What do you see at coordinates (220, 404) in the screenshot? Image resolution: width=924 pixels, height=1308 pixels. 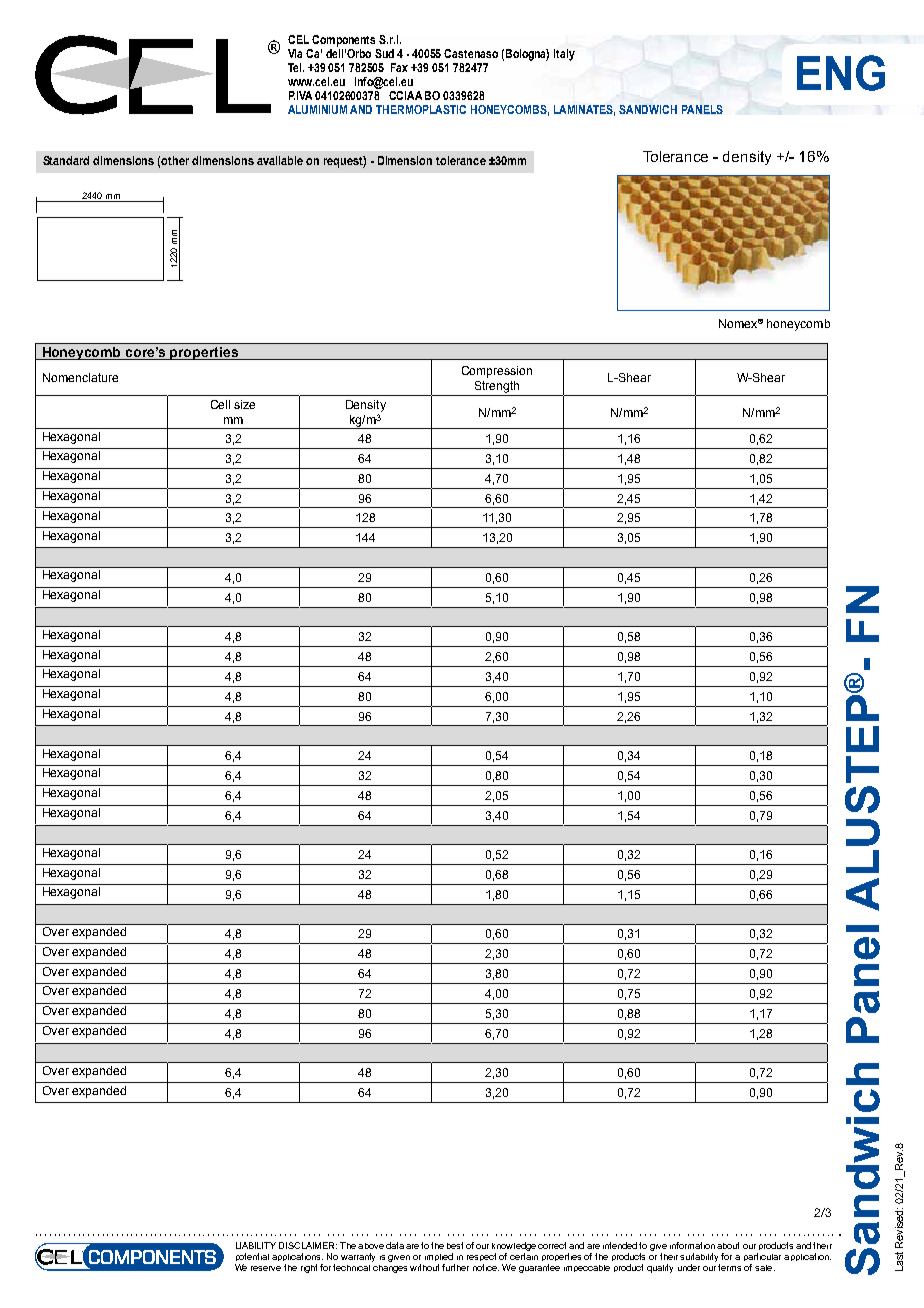 I see `Cell` at bounding box center [220, 404].
